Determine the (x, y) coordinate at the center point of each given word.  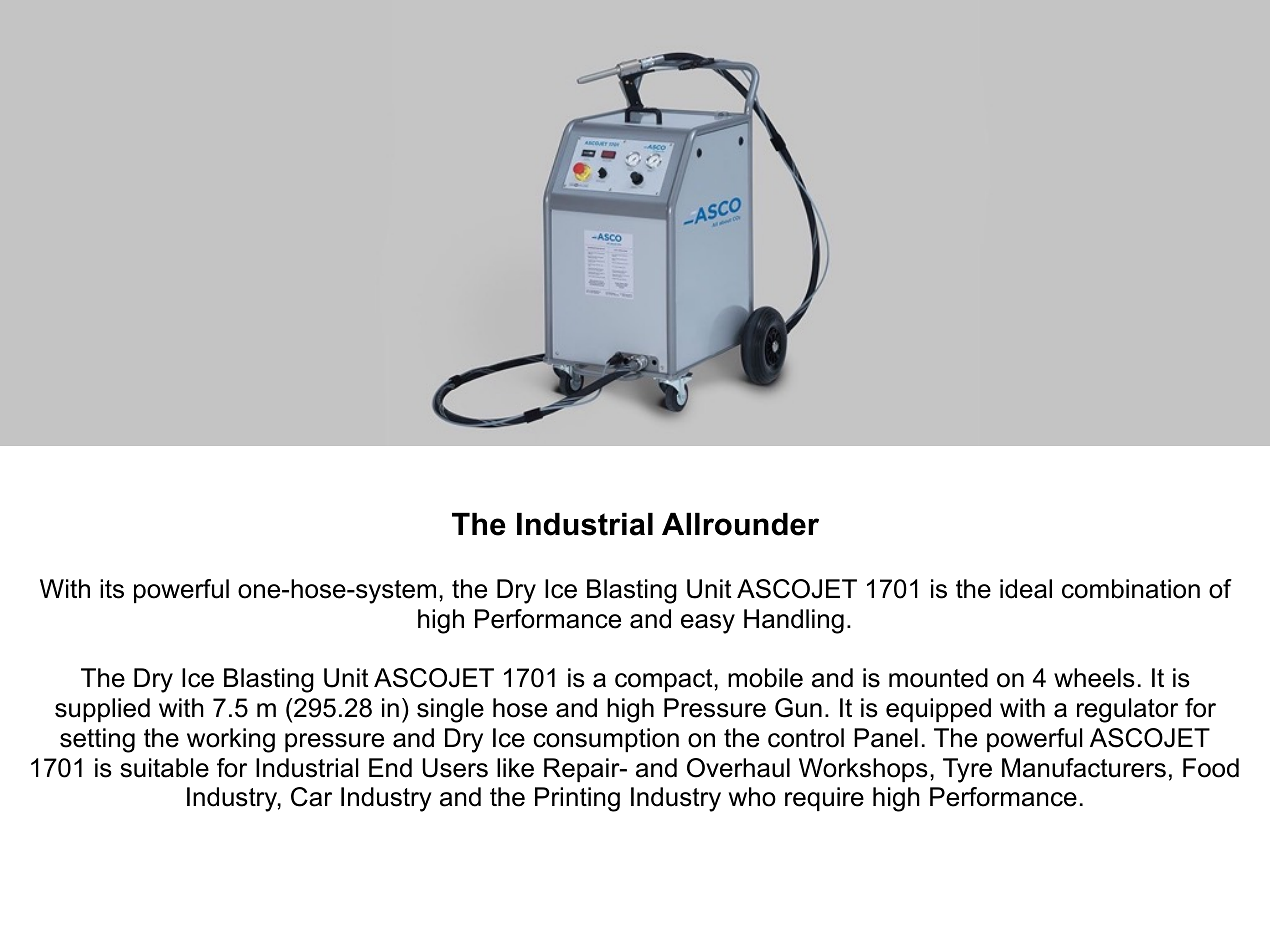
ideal (1026, 589)
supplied (102, 710)
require (824, 799)
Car (311, 797)
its (112, 589)
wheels (1094, 678)
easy (708, 624)
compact (664, 680)
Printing (577, 799)
